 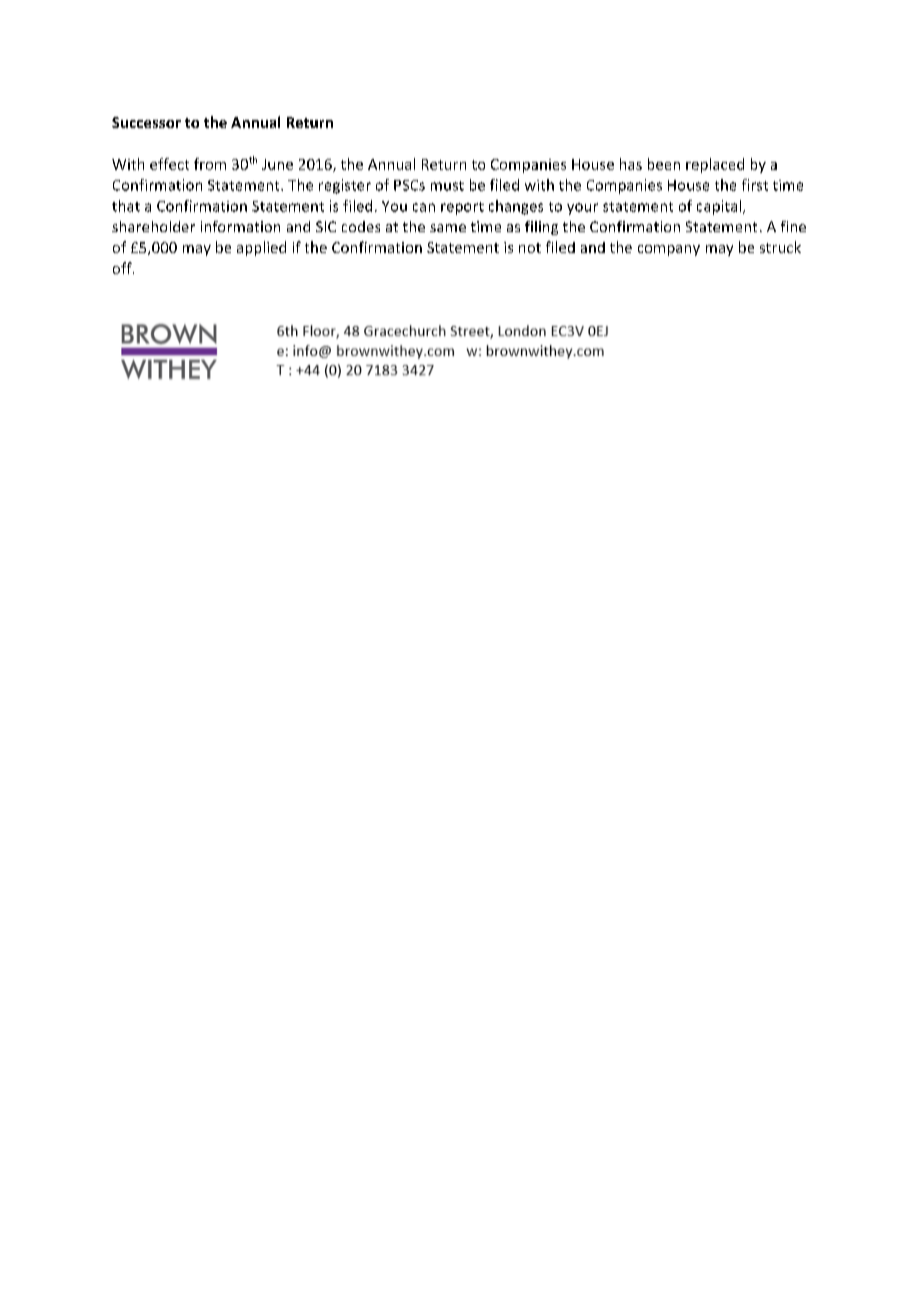 I want to click on fine, so click(x=793, y=226).
